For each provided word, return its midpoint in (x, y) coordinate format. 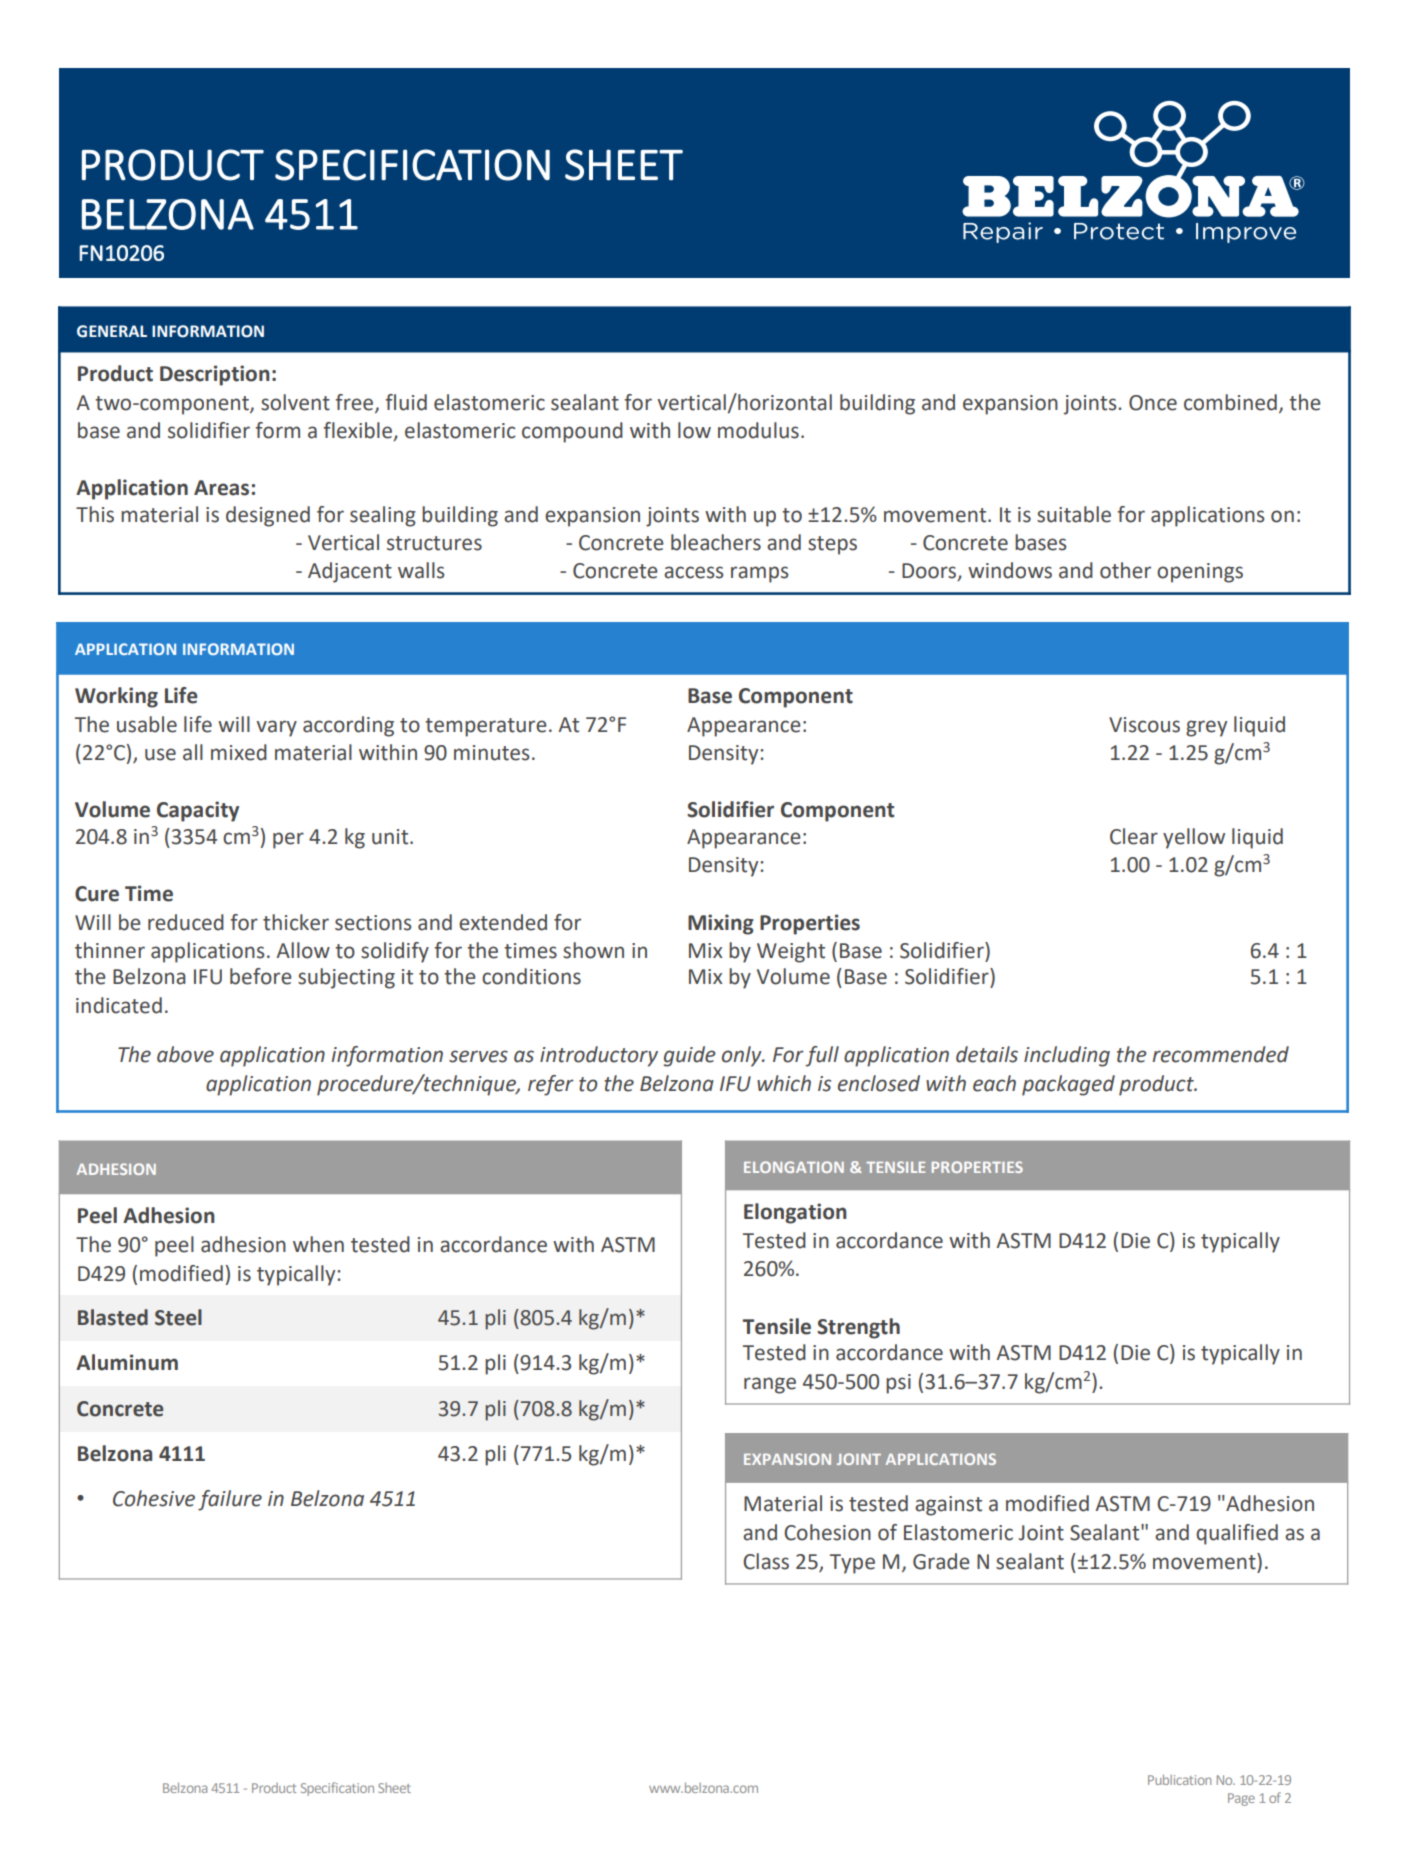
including (1067, 1056)
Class (766, 1561)
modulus (758, 430)
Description (215, 375)
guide (689, 1056)
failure (230, 1500)
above (185, 1054)
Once (1153, 403)
